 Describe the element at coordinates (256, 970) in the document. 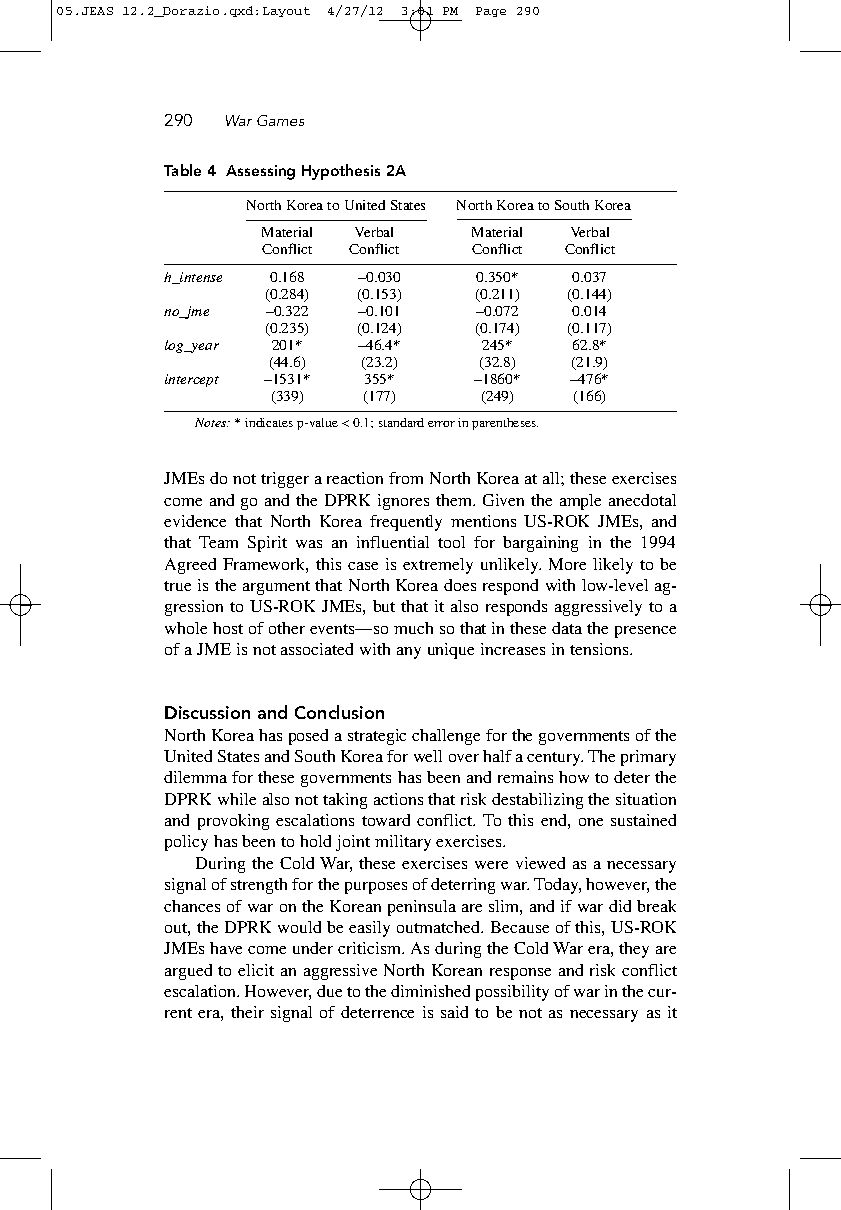

I see `elicit` at that location.
